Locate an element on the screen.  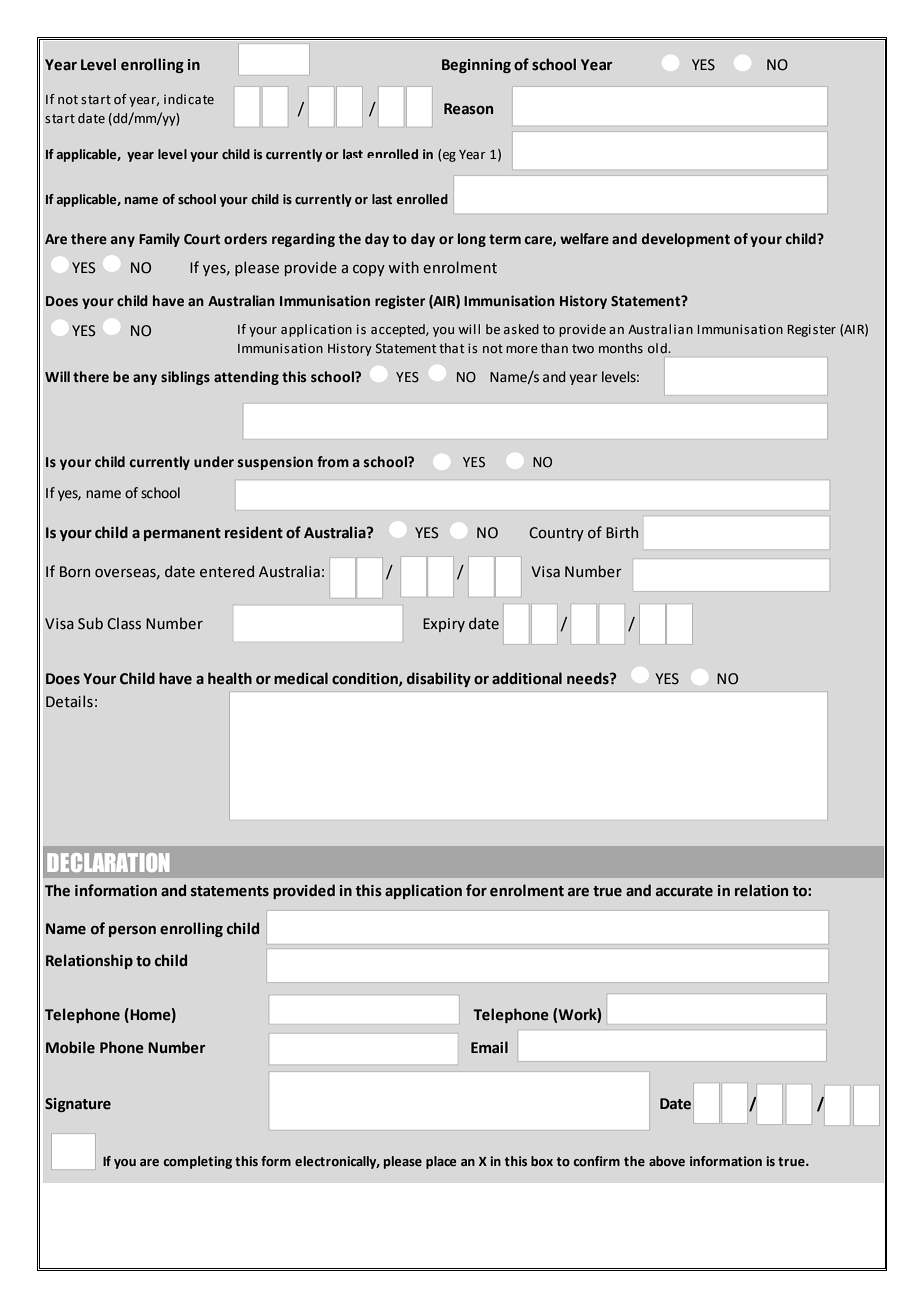
needs is located at coordinates (589, 678).
